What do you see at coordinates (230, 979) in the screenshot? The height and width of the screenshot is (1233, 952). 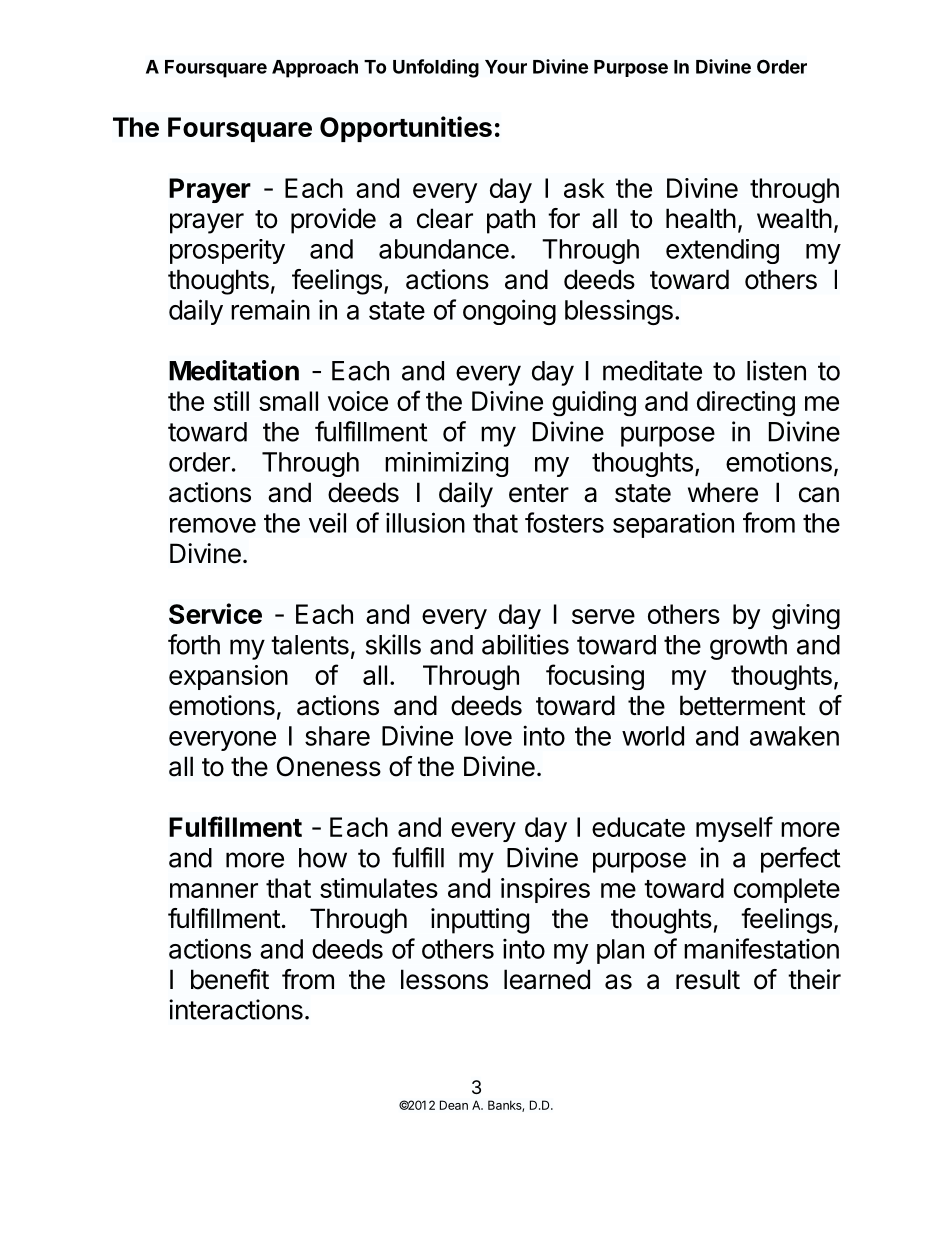 I see `benefit` at bounding box center [230, 979].
